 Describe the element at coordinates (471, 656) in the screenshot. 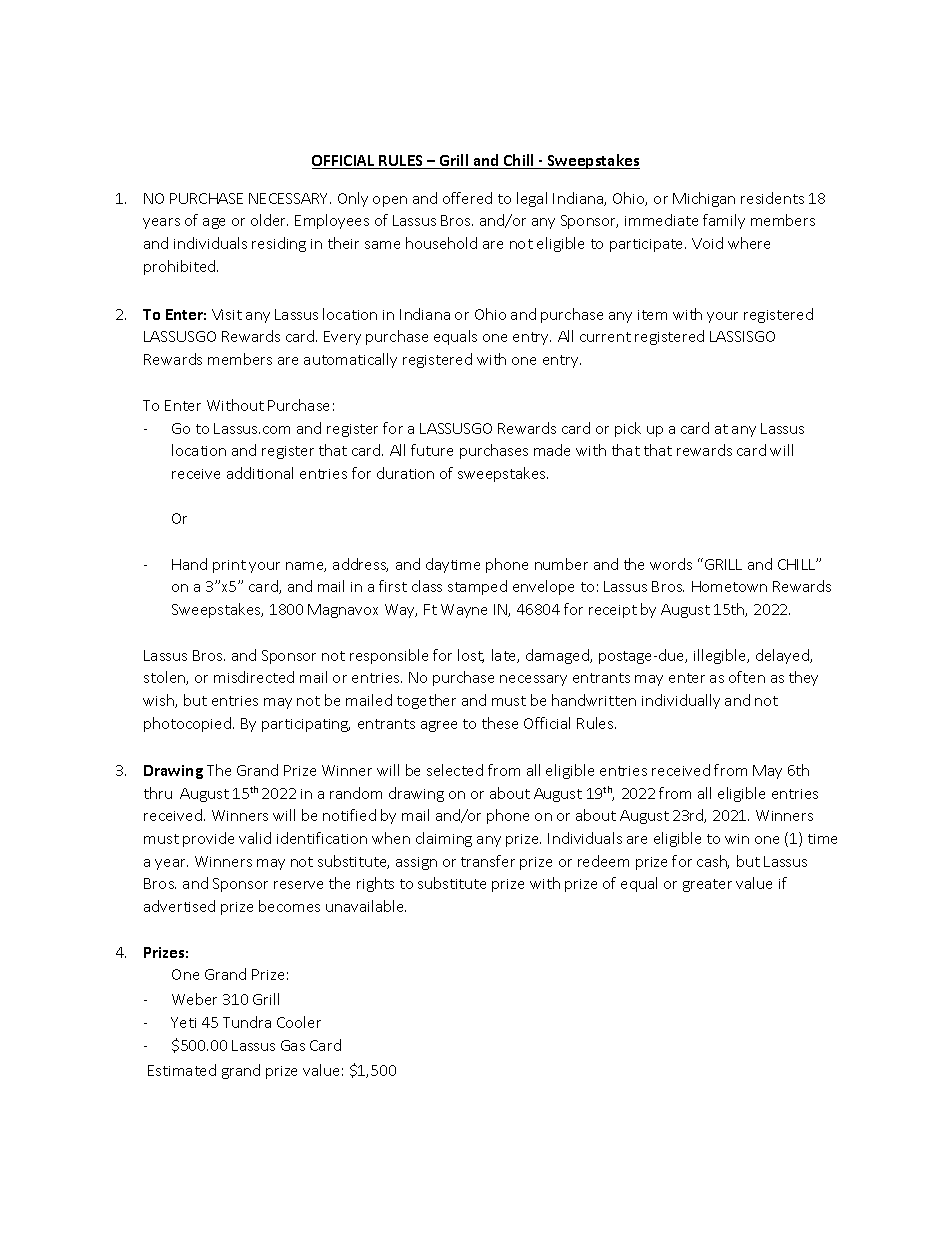

I see `lost` at that location.
